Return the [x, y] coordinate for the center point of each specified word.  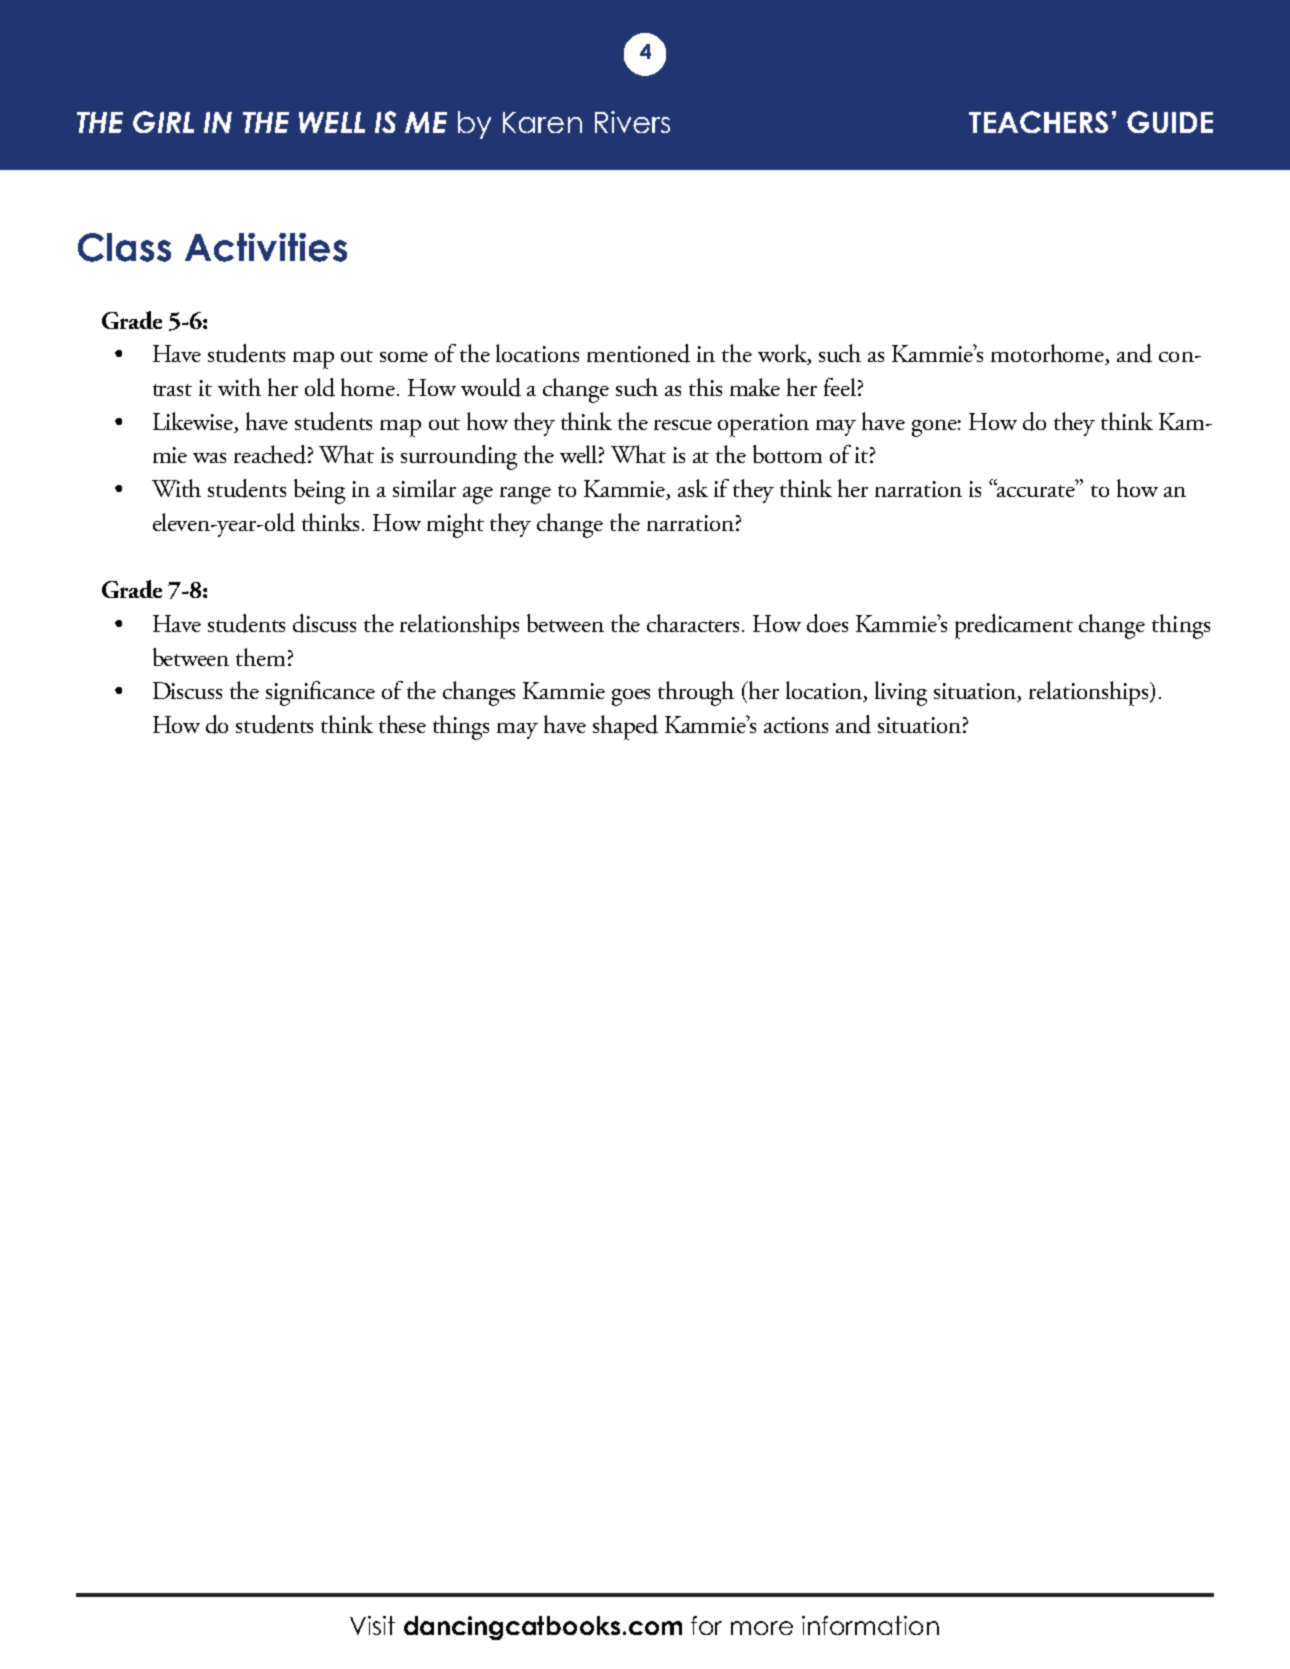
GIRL [163, 122]
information [870, 1625]
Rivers [632, 122]
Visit [372, 1625]
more [762, 1628]
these [402, 724]
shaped [625, 727]
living [901, 693]
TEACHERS [1038, 122]
